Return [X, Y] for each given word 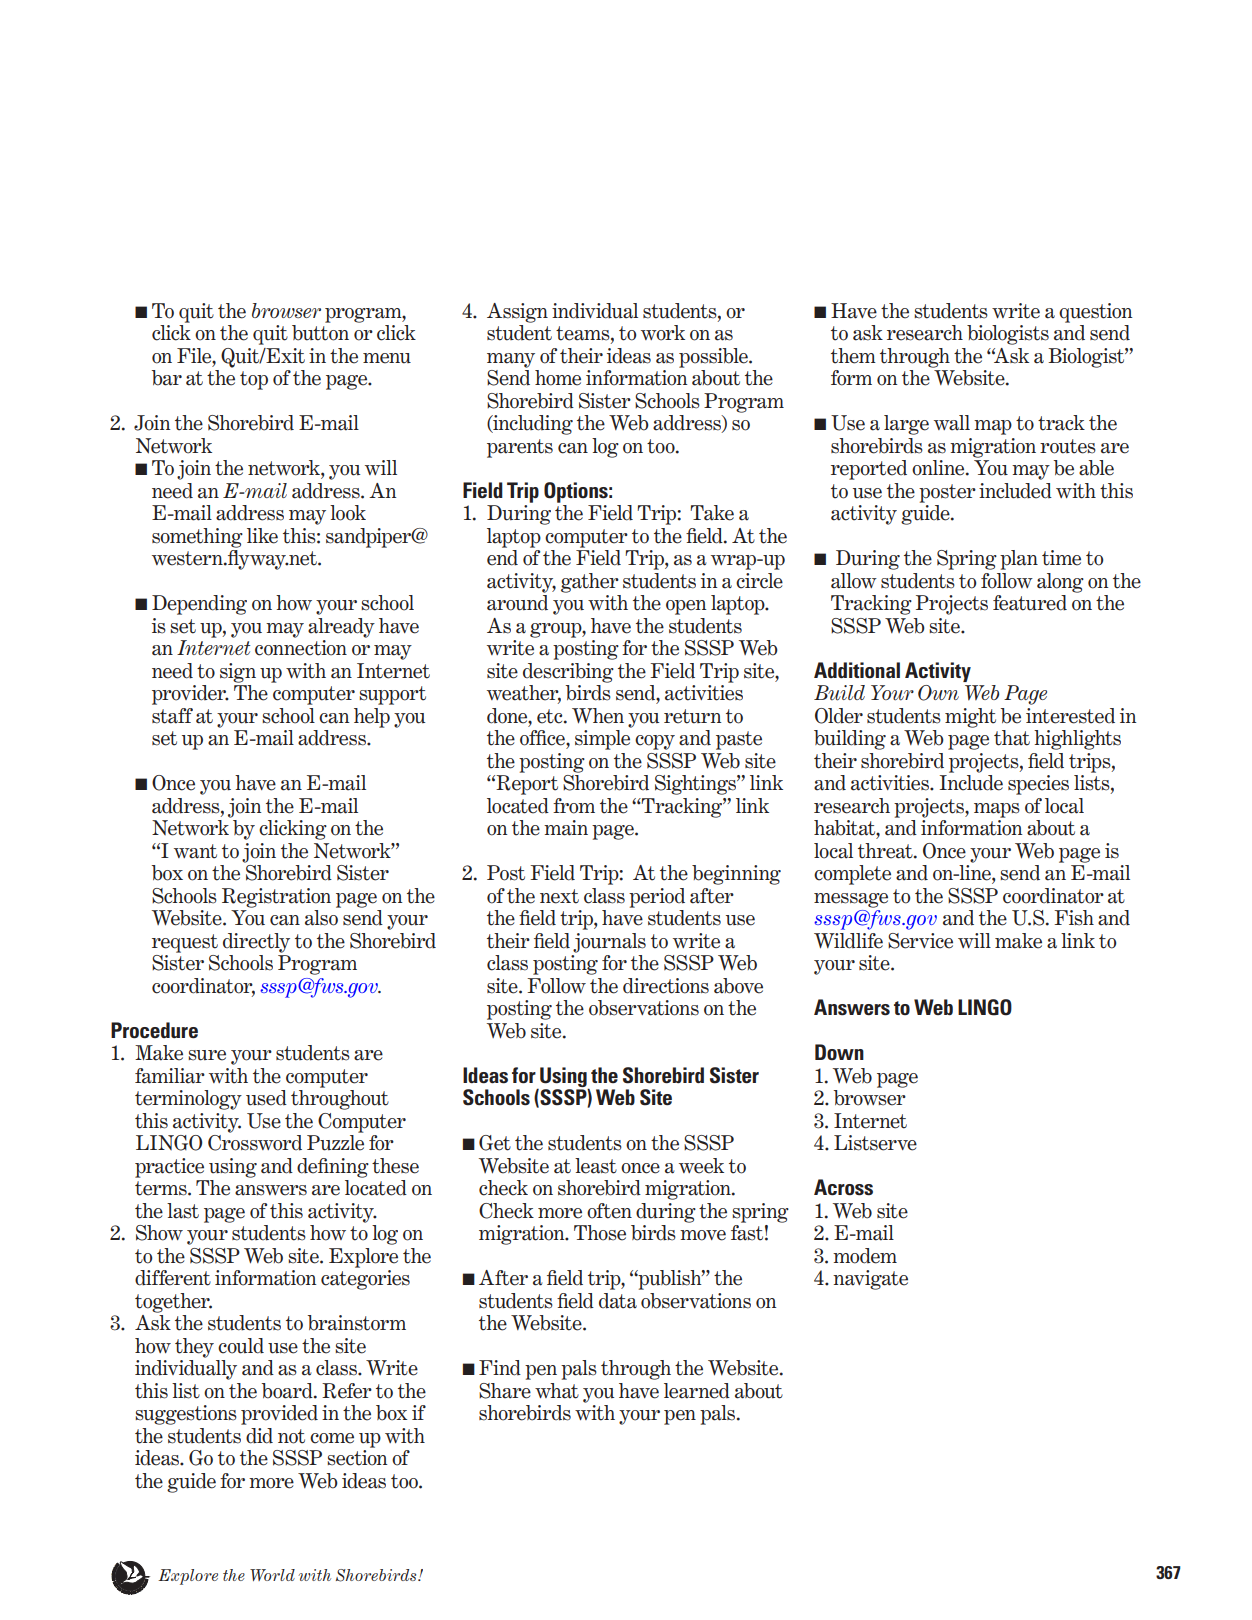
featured [1030, 603]
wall [952, 423]
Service [920, 941]
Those [600, 1233]
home [558, 378]
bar [167, 378]
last [183, 1211]
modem [865, 1256]
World [272, 1575]
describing [568, 673]
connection [301, 648]
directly [256, 943]
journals [609, 943]
